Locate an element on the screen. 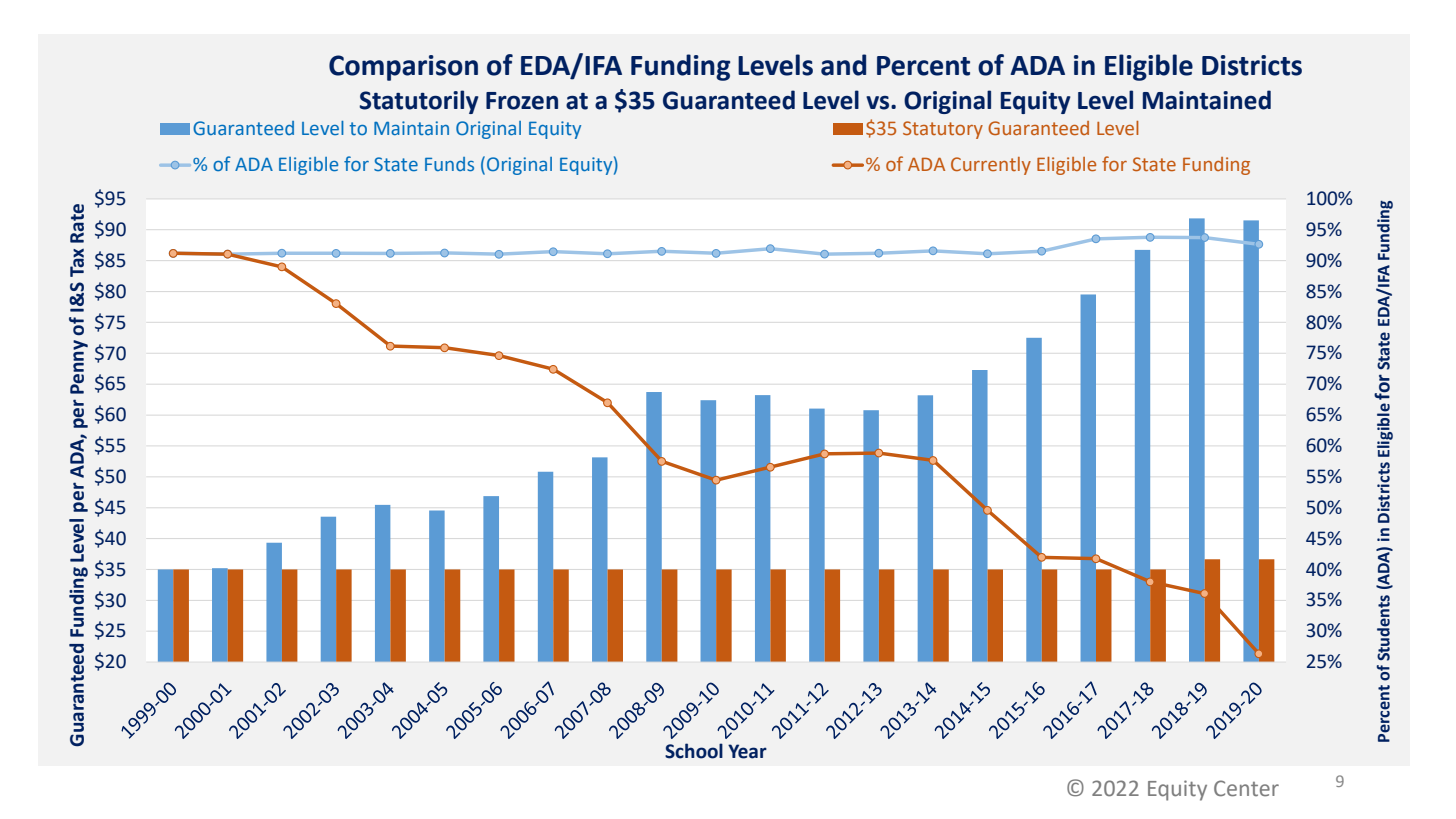 The width and height of the screenshot is (1456, 819). Year is located at coordinates (747, 751).
